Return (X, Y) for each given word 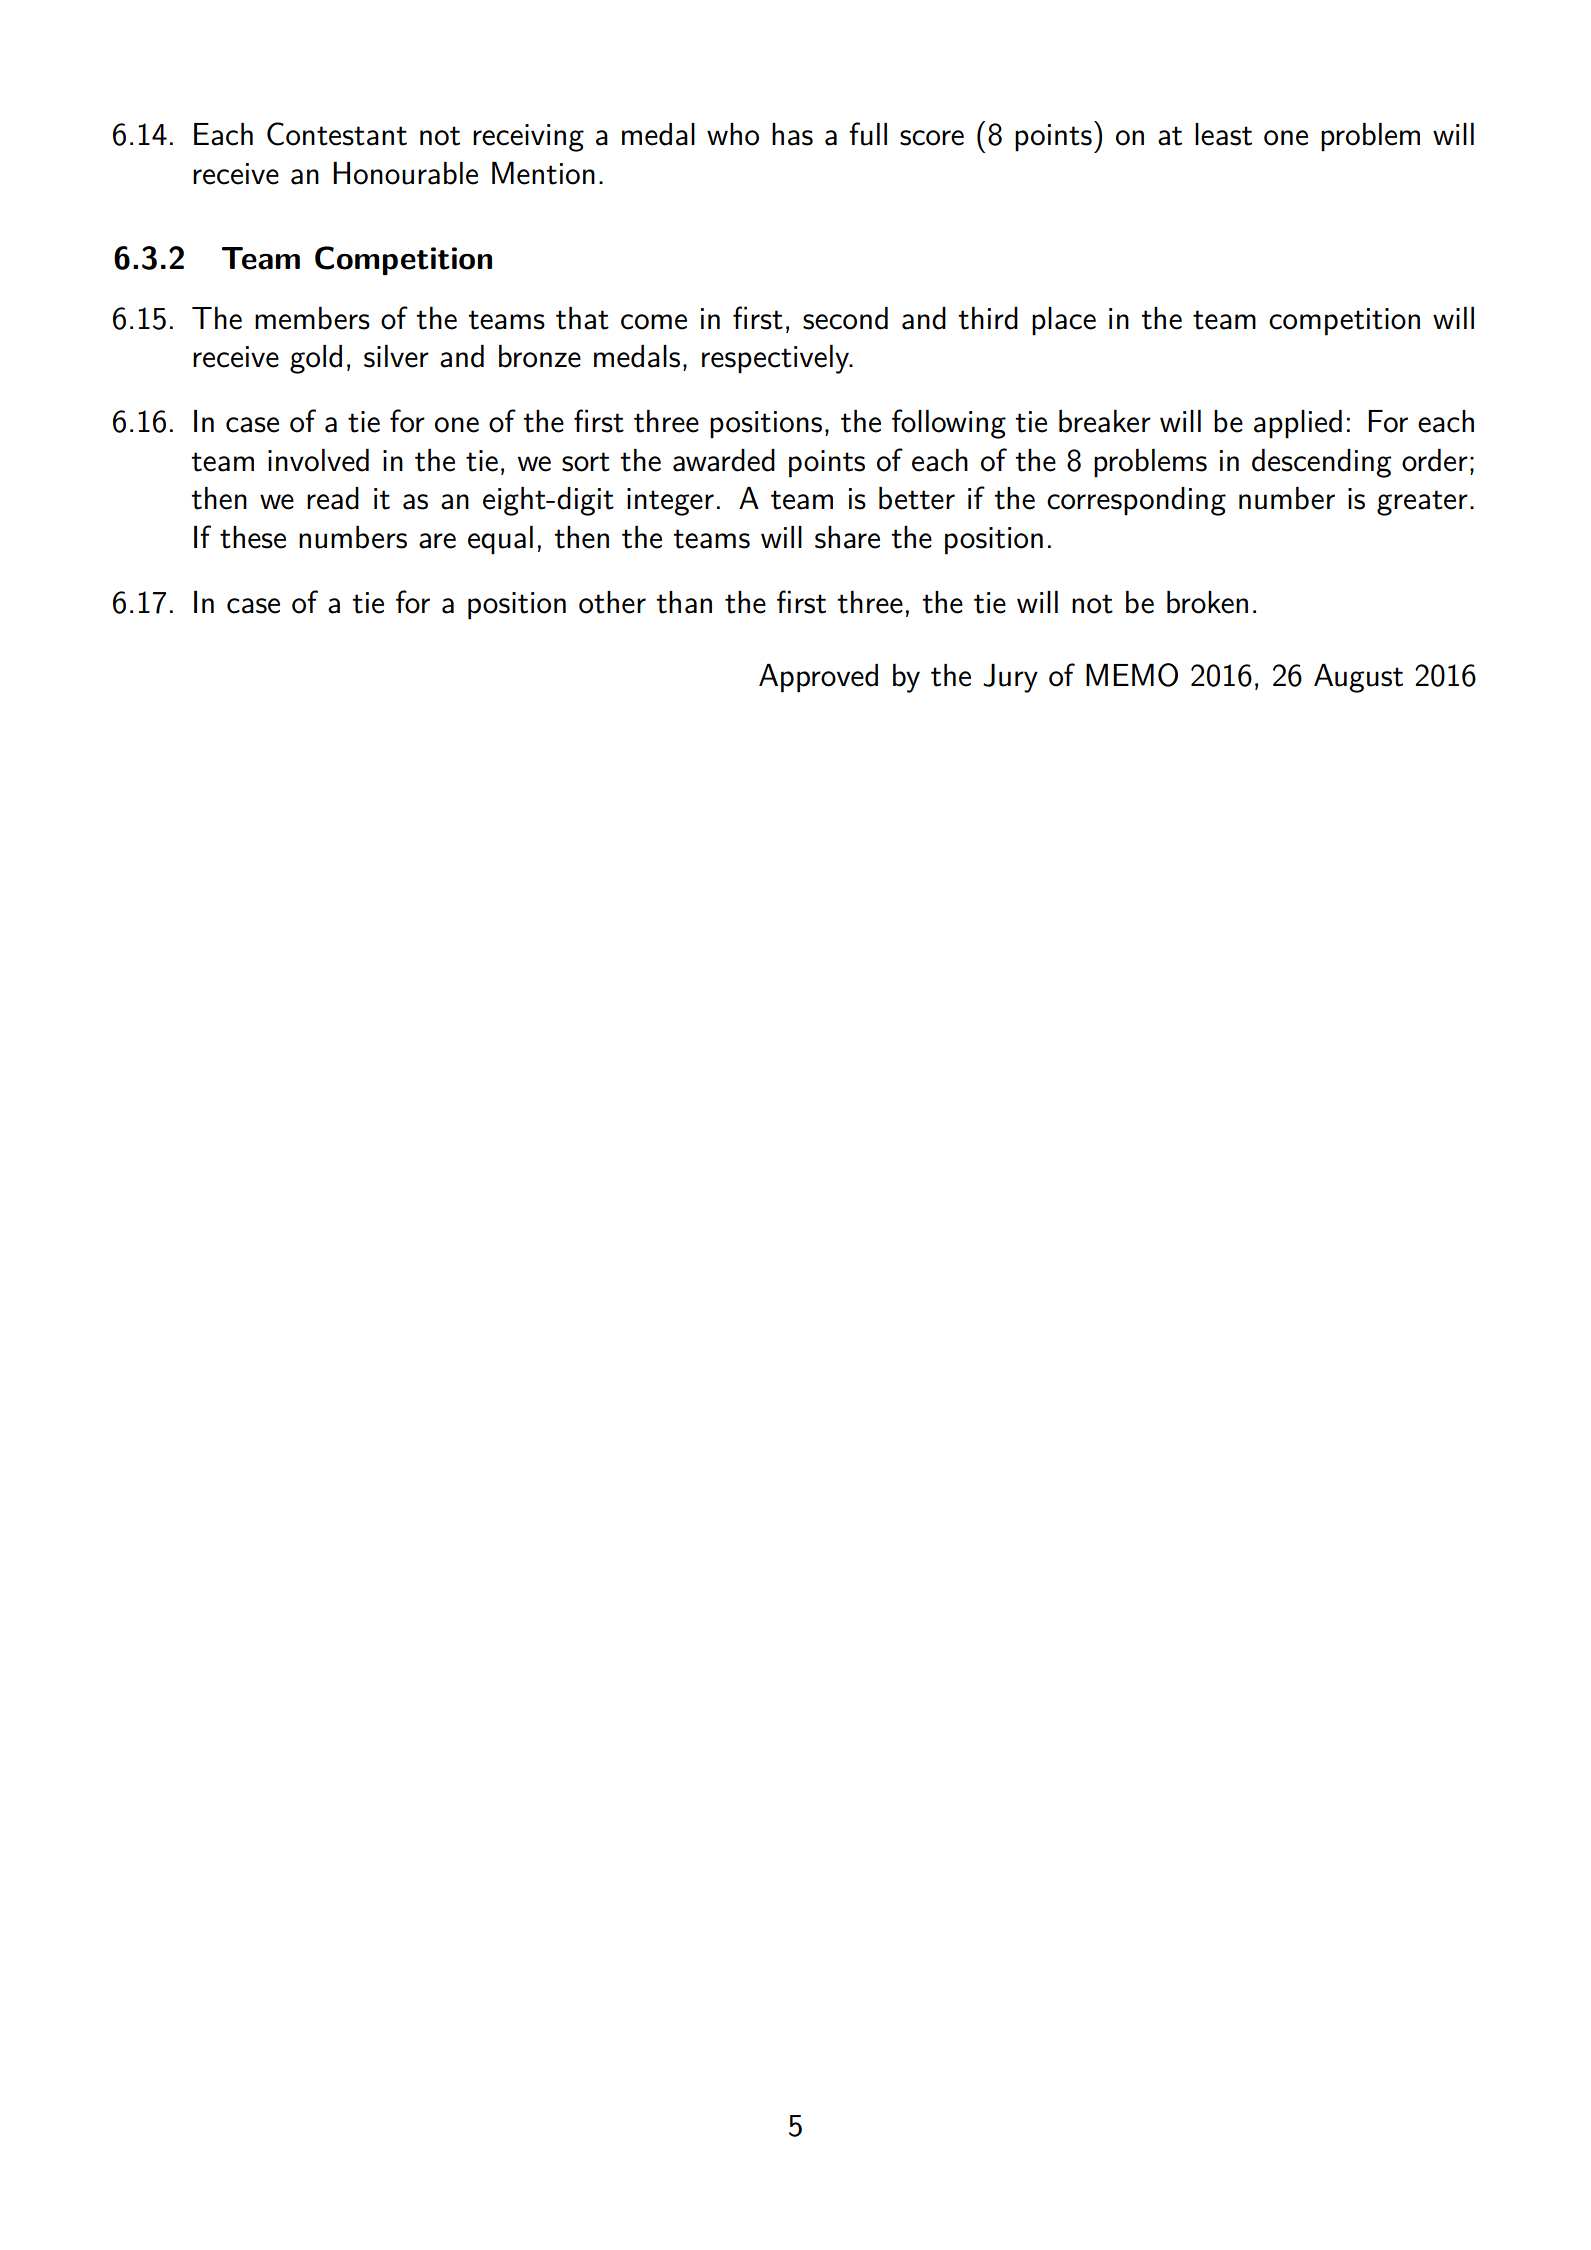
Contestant (337, 134)
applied (1298, 424)
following (949, 424)
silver (396, 356)
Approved (818, 678)
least (1223, 134)
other (612, 602)
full (868, 134)
